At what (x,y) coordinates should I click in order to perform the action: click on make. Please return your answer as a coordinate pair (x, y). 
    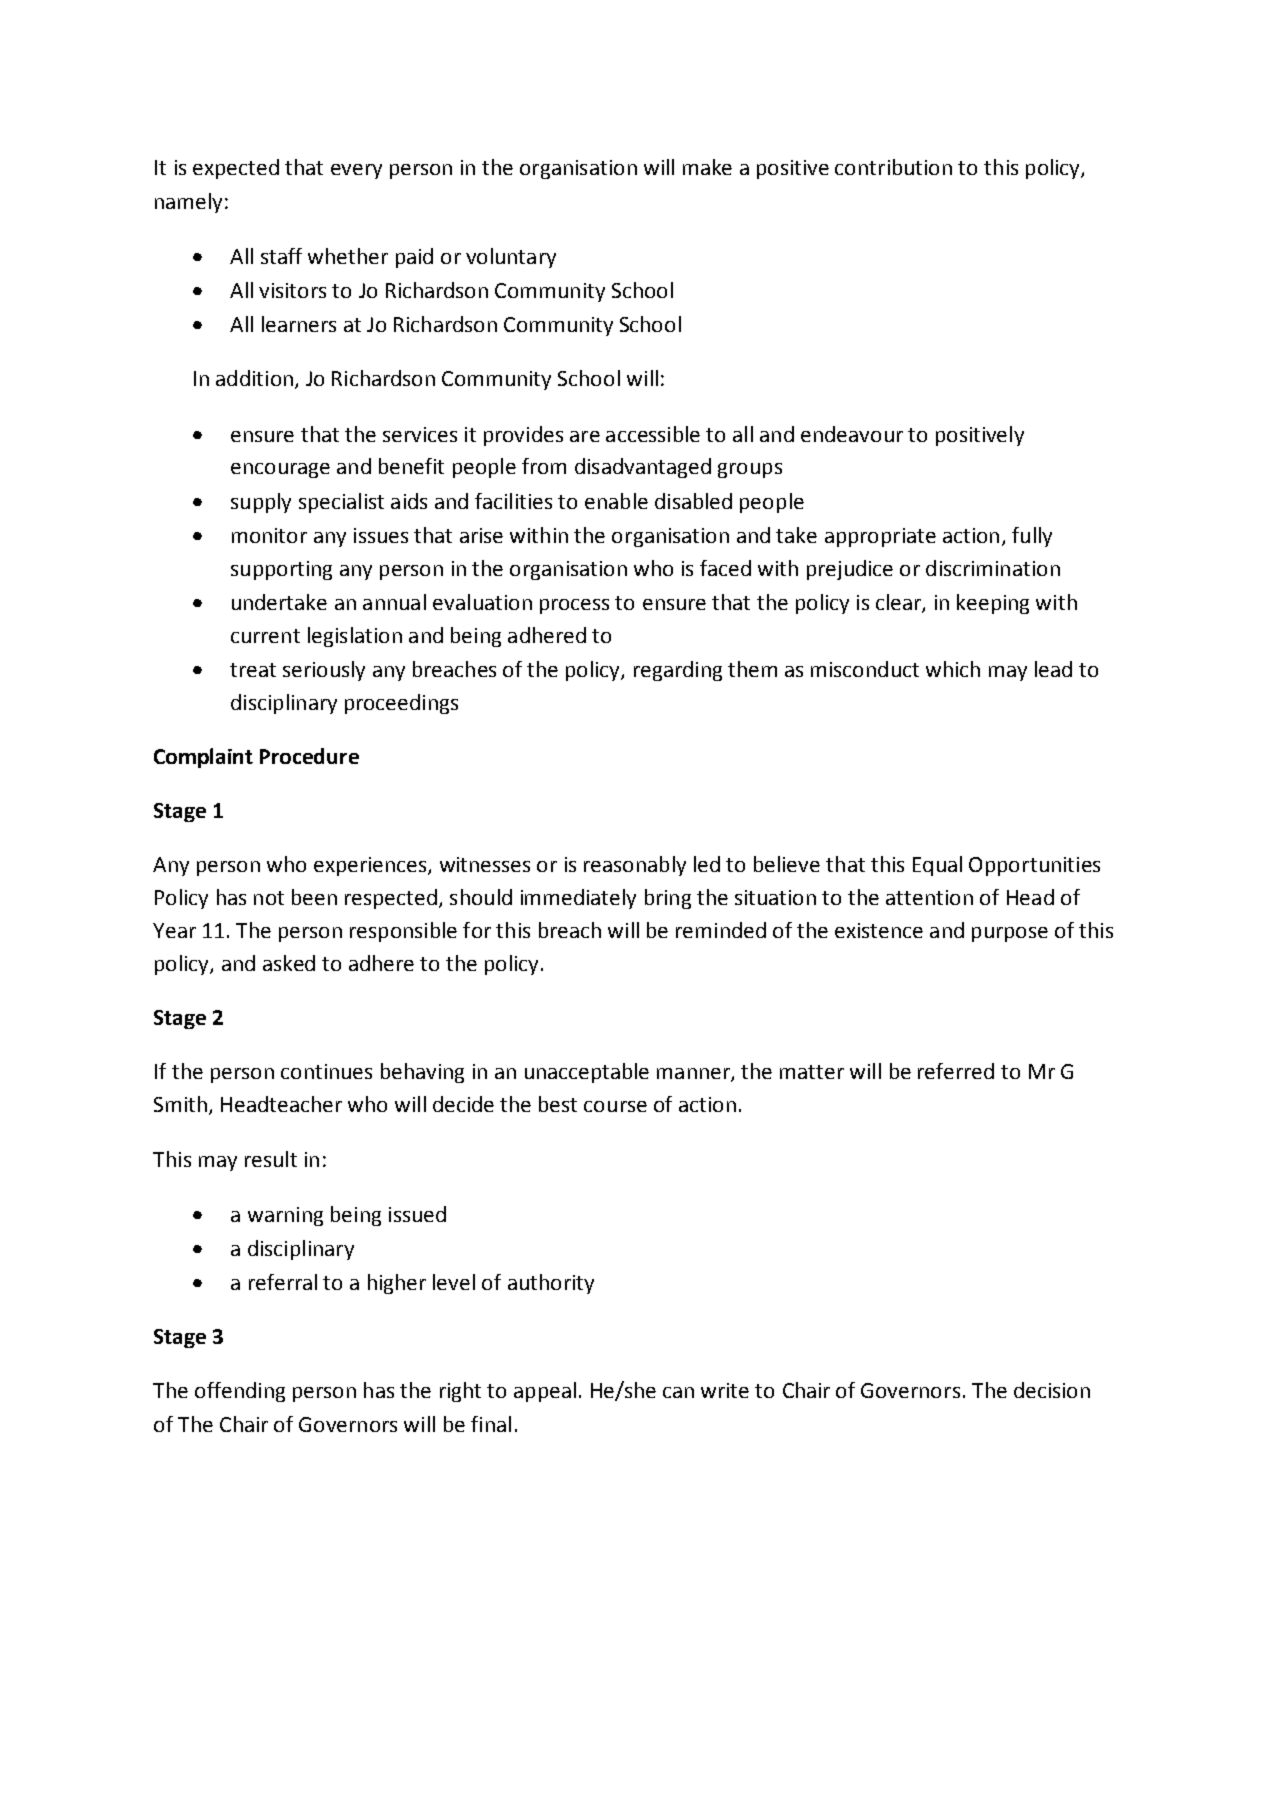
    Looking at the image, I should click on (707, 167).
